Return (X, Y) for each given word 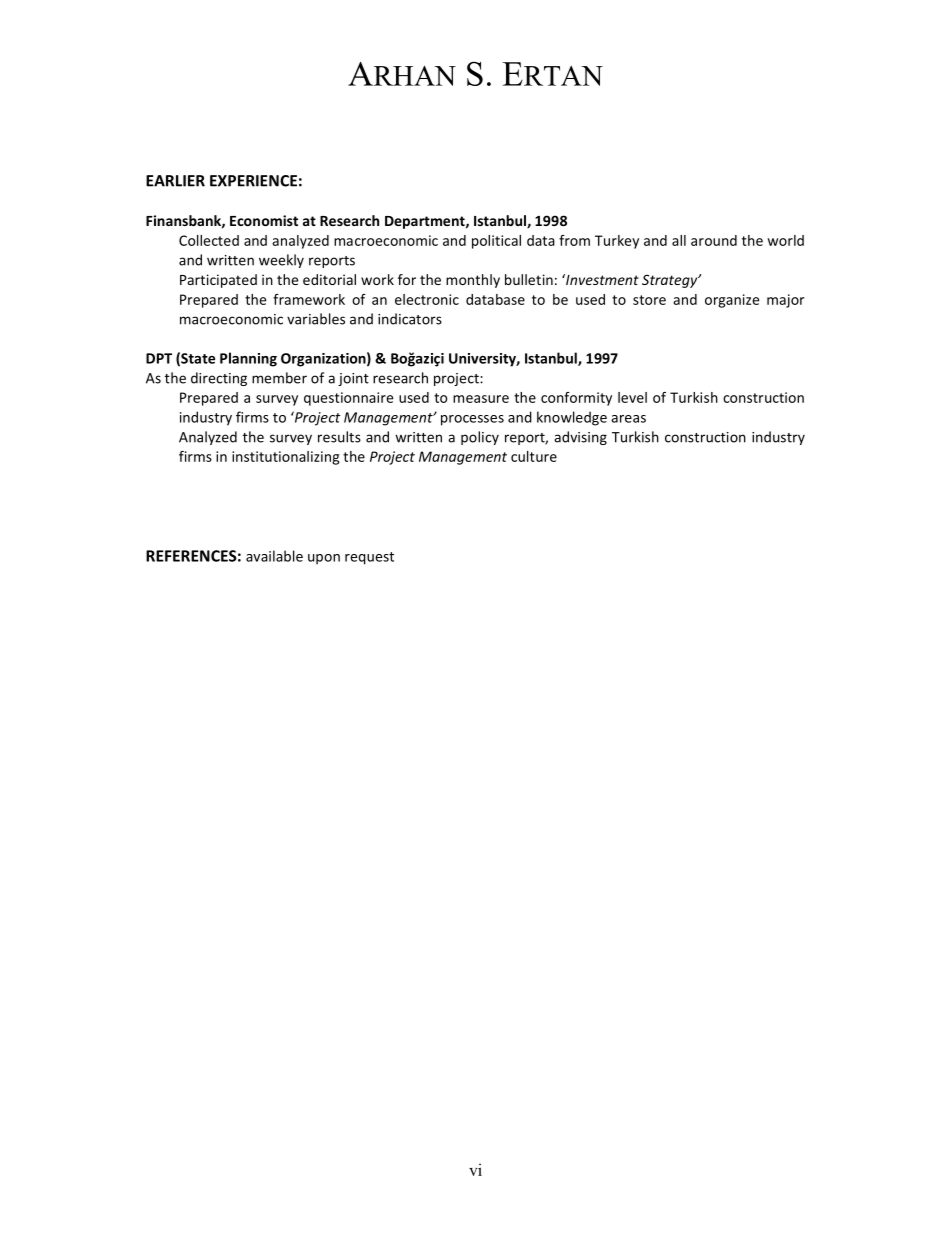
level (632, 397)
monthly (473, 281)
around (714, 240)
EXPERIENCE (253, 181)
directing (219, 379)
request (369, 558)
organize (732, 301)
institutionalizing (285, 458)
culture (534, 456)
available (274, 556)
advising (580, 438)
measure (481, 399)
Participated (218, 281)
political (496, 242)
